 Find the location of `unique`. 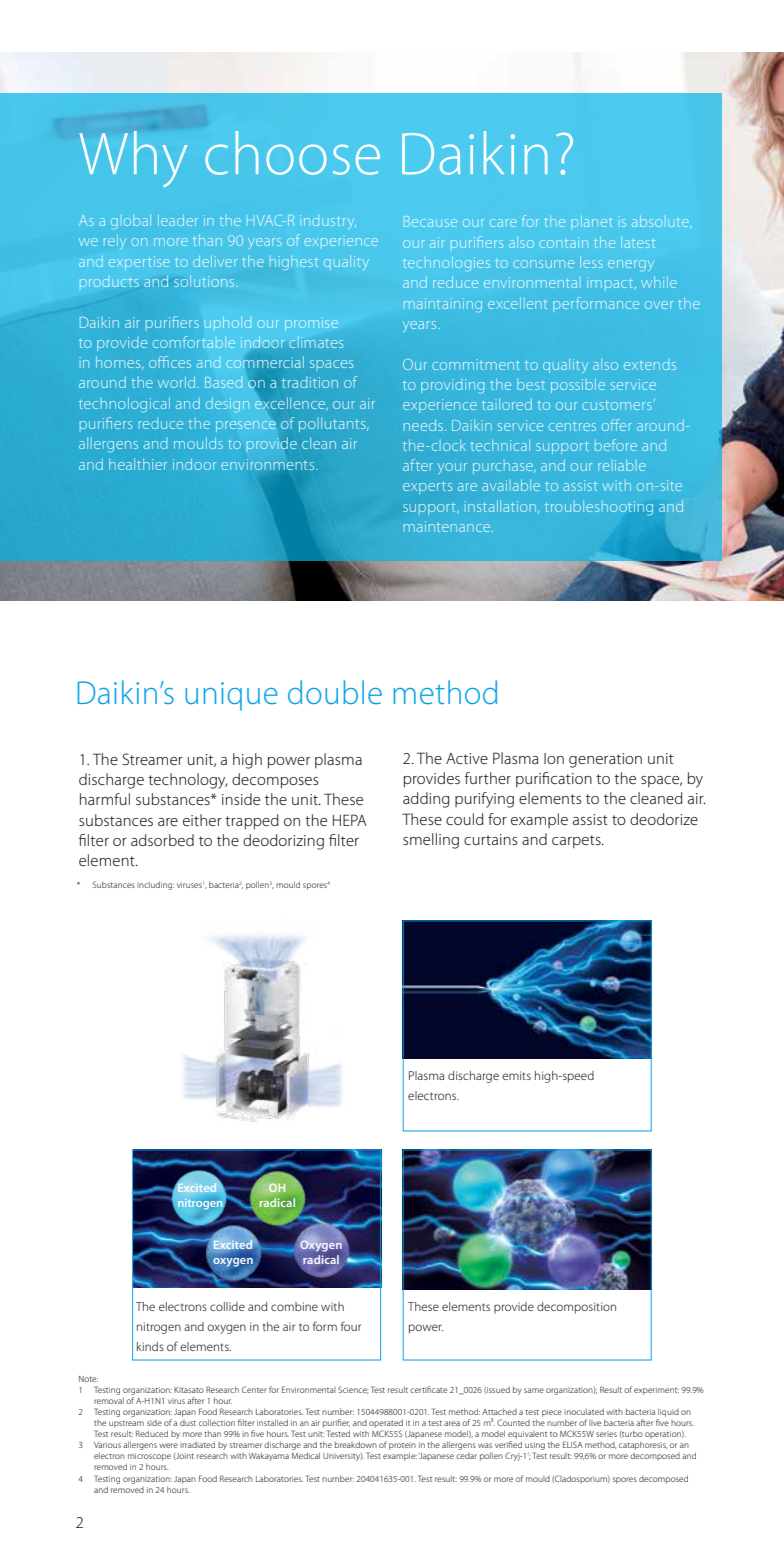

unique is located at coordinates (231, 696).
